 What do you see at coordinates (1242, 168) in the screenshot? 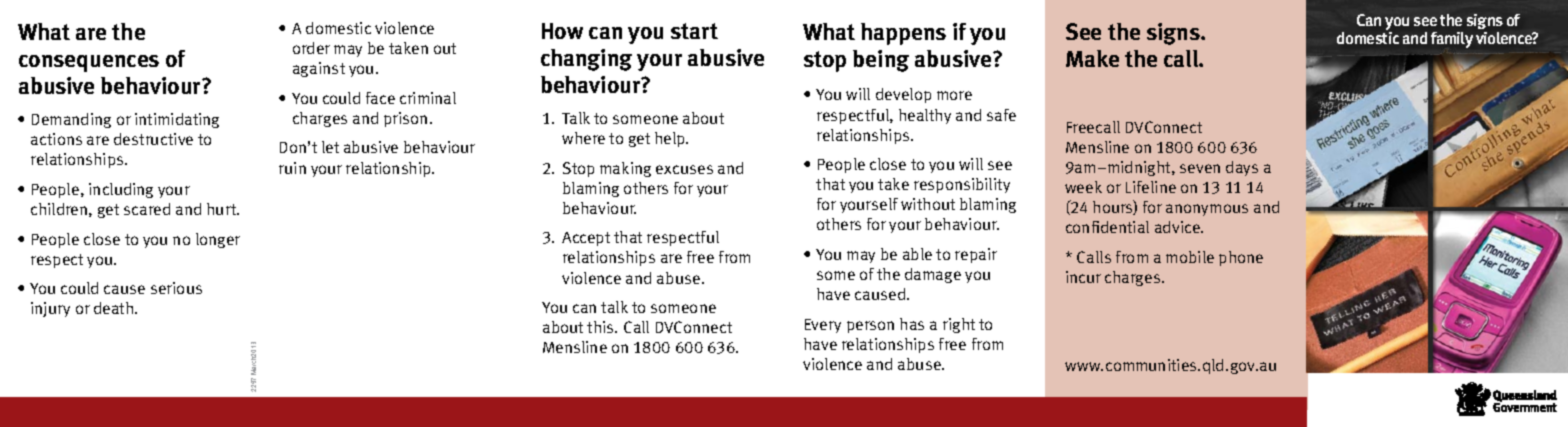
I see `days` at bounding box center [1242, 168].
